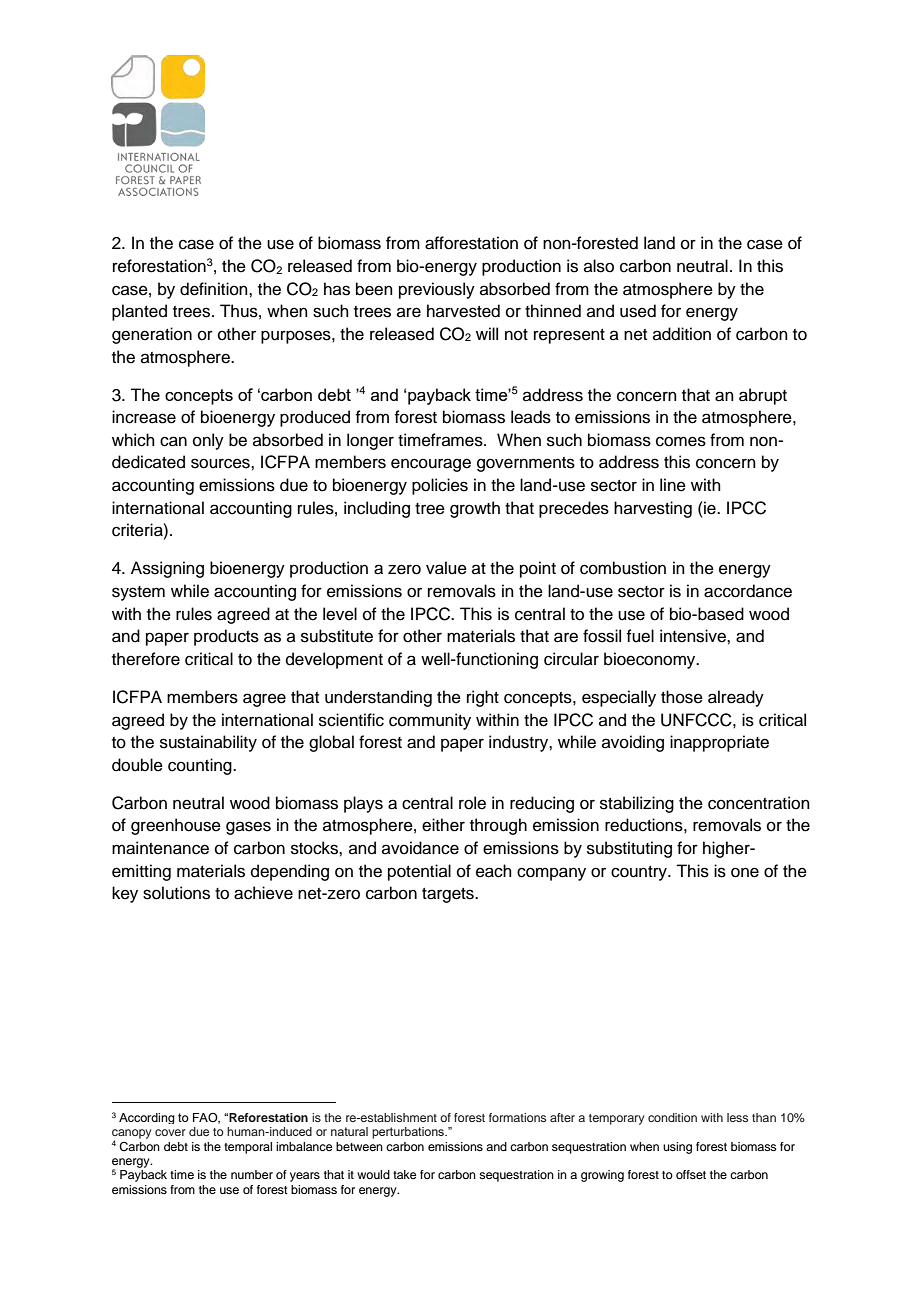 The height and width of the screenshot is (1308, 924). Describe the element at coordinates (215, 289) in the screenshot. I see `definition` at that location.
